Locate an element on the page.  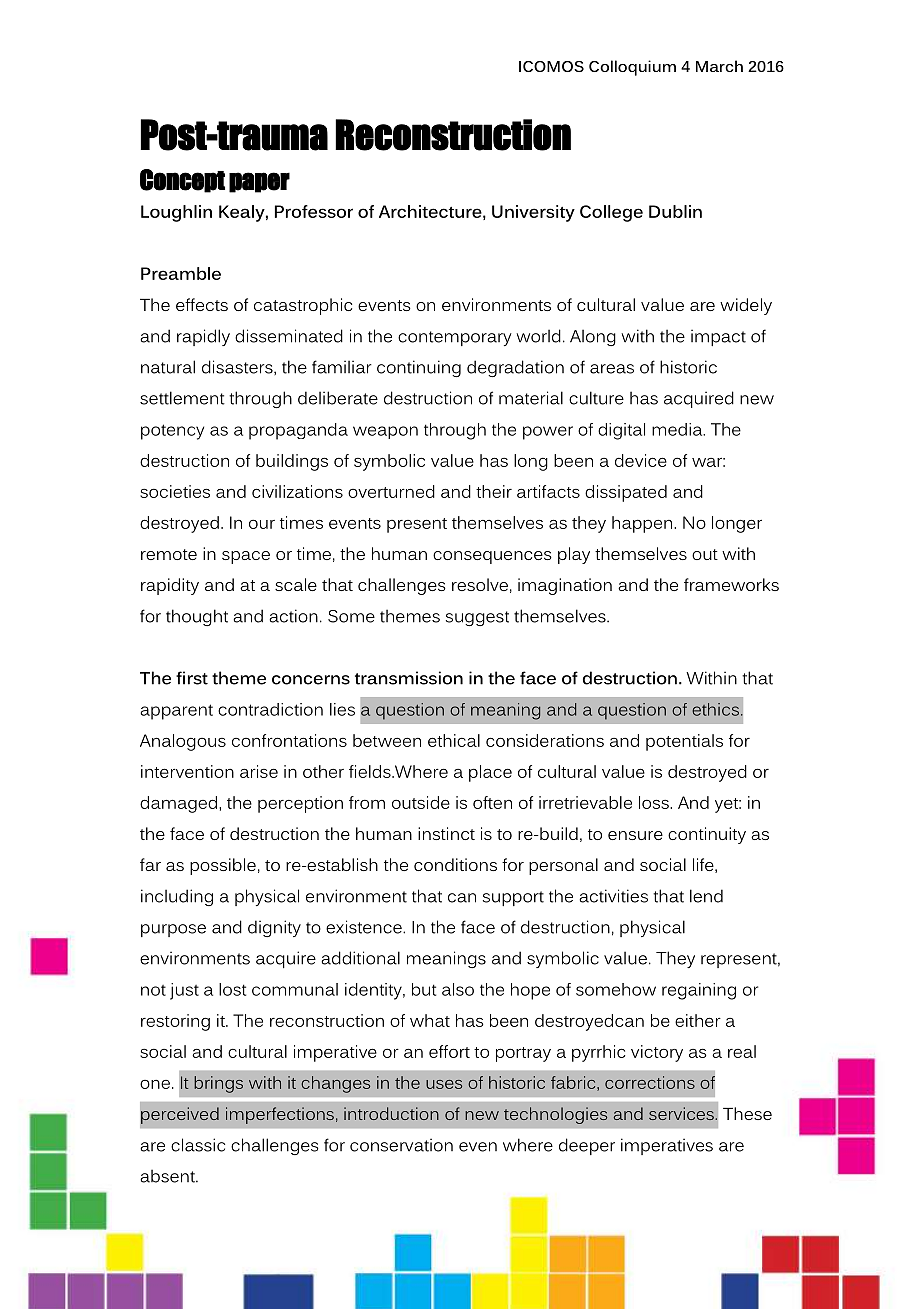
potency is located at coordinates (172, 432).
